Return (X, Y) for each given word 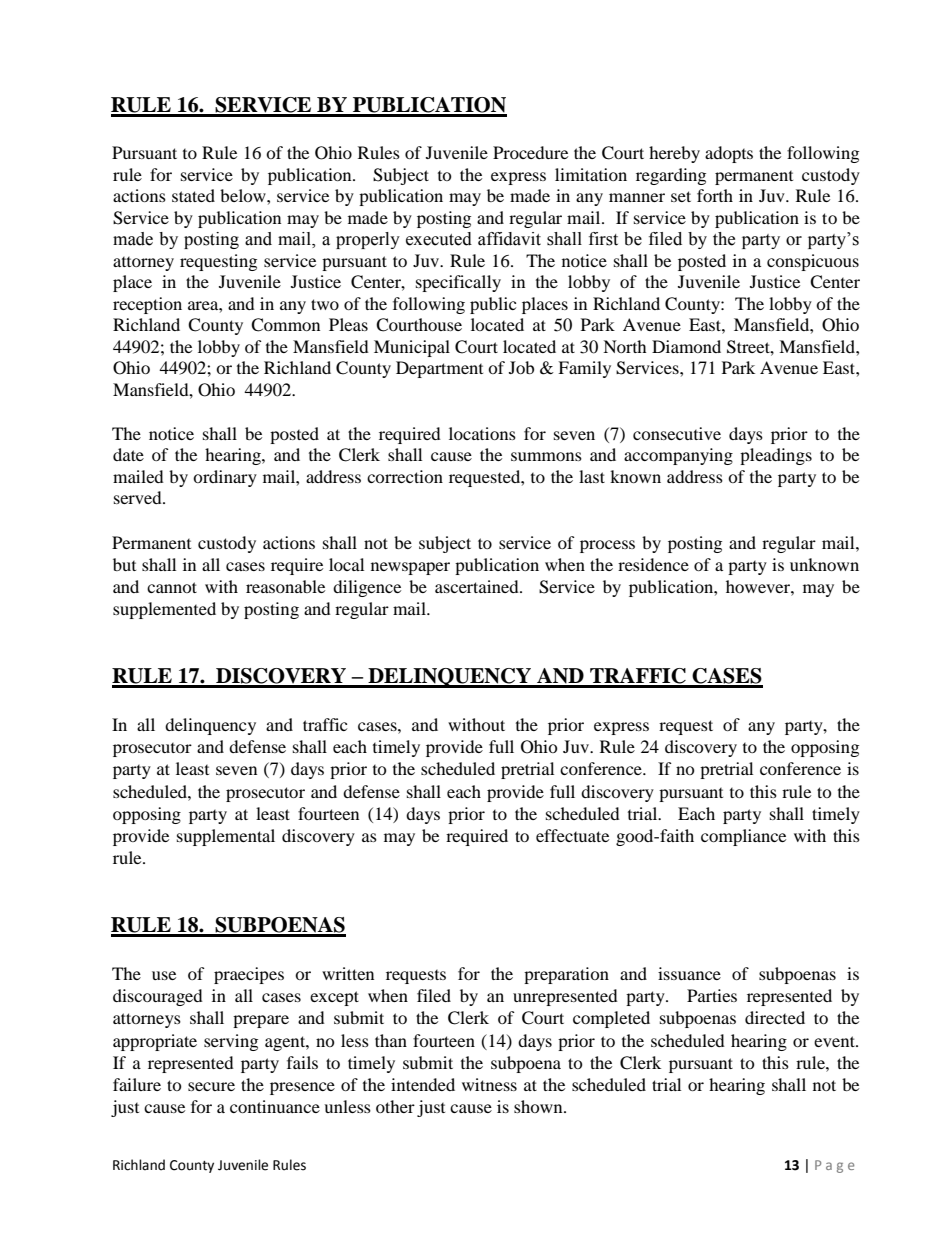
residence (653, 564)
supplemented (164, 610)
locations (482, 433)
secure (211, 1086)
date (128, 454)
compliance (743, 837)
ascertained (478, 586)
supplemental (226, 837)
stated (193, 195)
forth (715, 195)
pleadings (776, 456)
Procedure (530, 152)
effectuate (572, 835)
